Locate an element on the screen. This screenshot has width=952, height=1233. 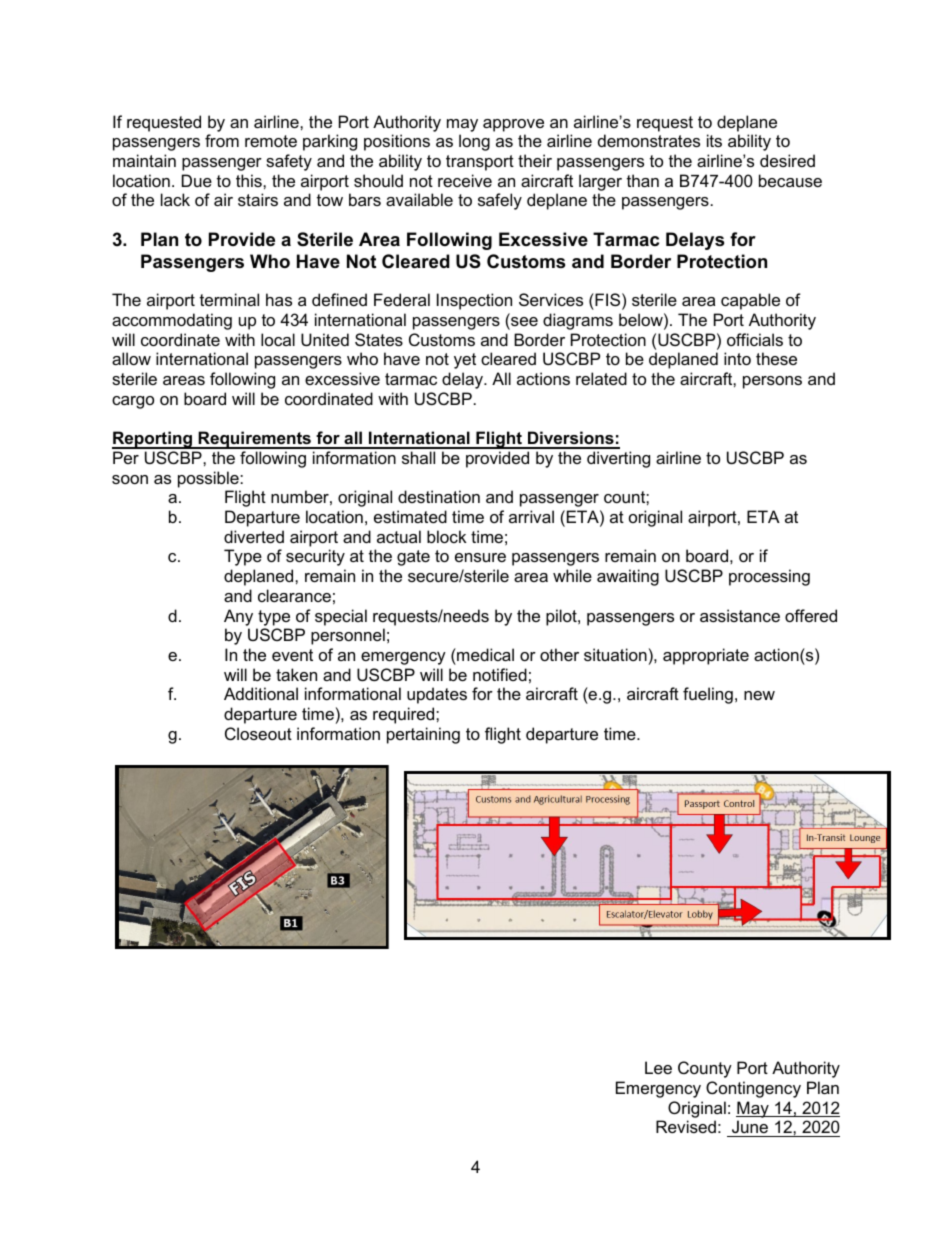
from is located at coordinates (222, 140).
